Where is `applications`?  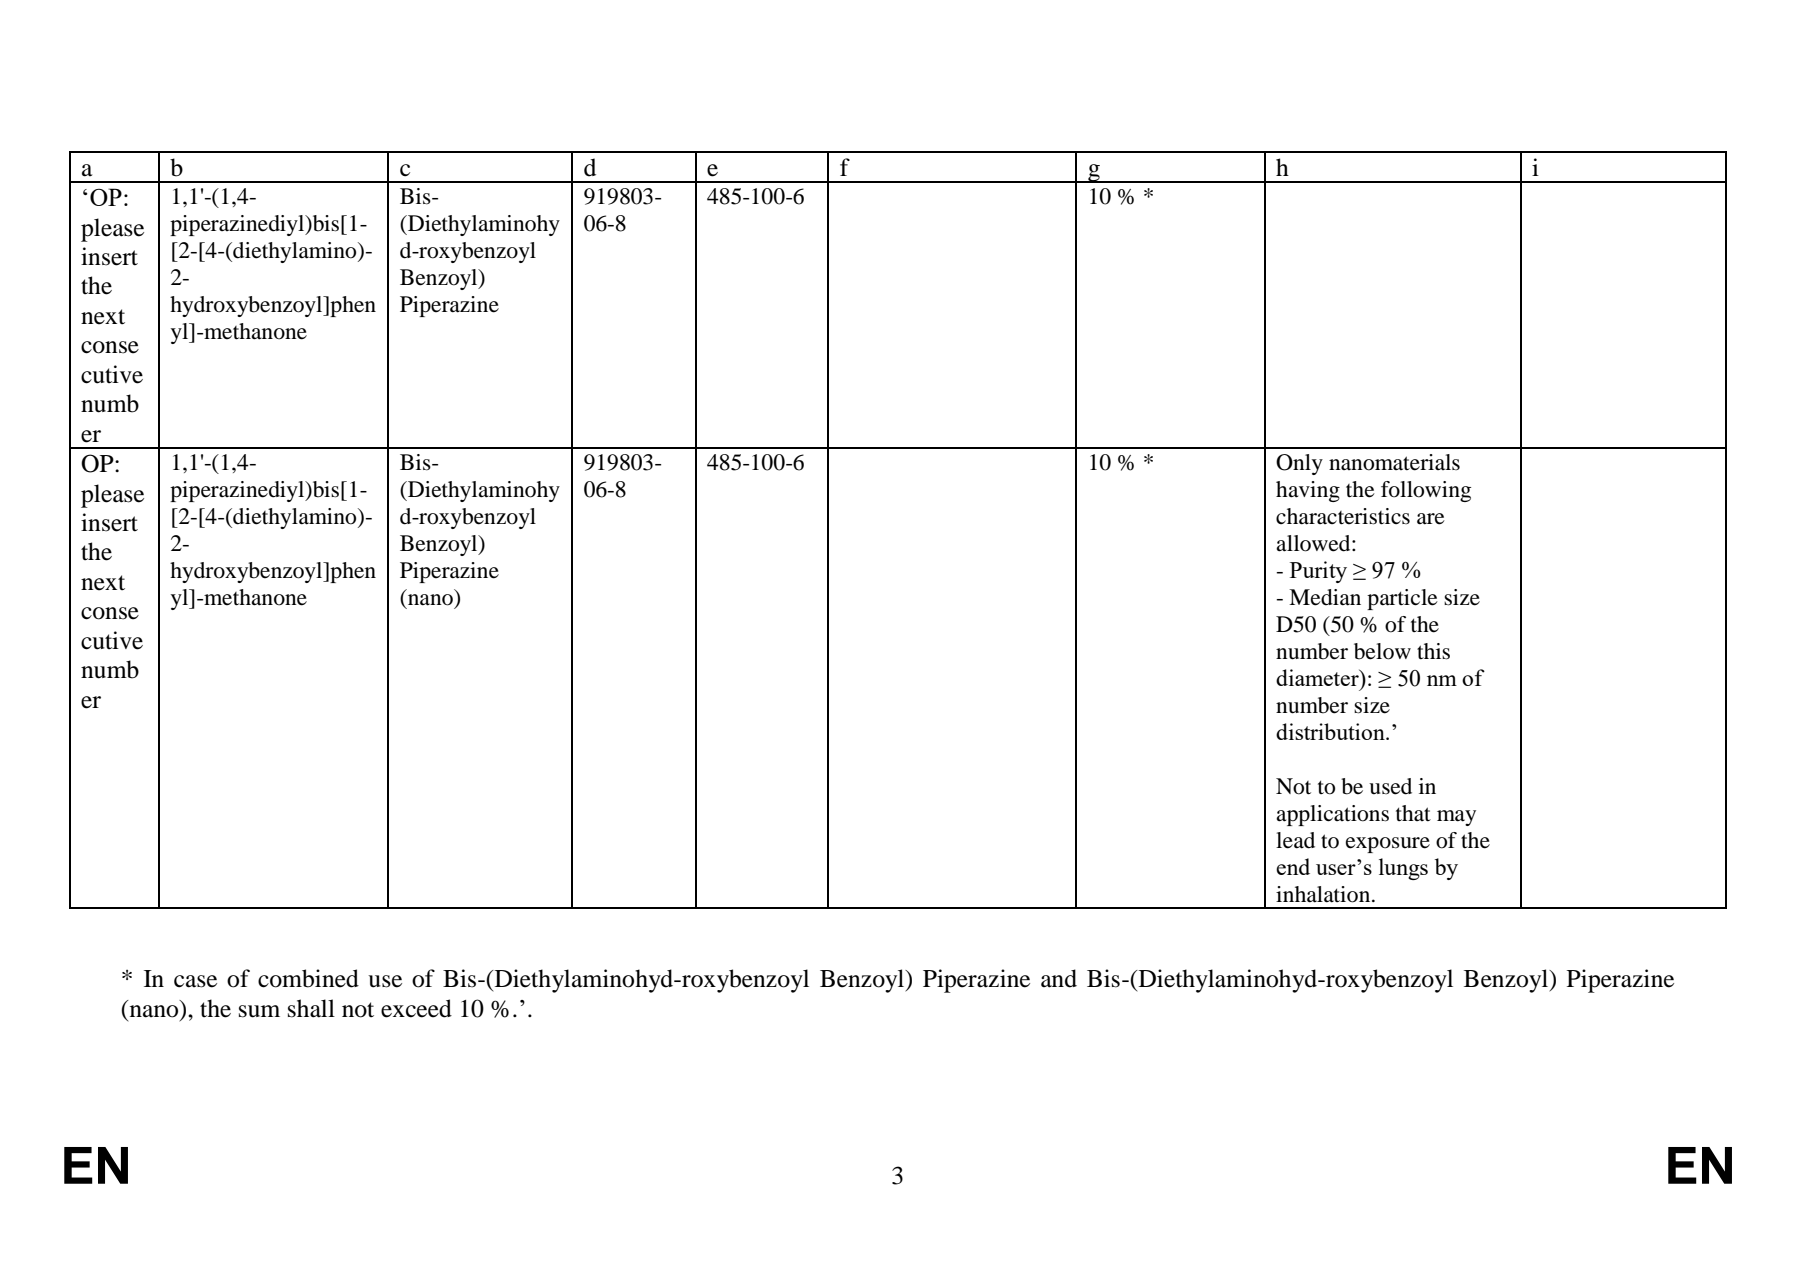
applications is located at coordinates (1332, 815).
